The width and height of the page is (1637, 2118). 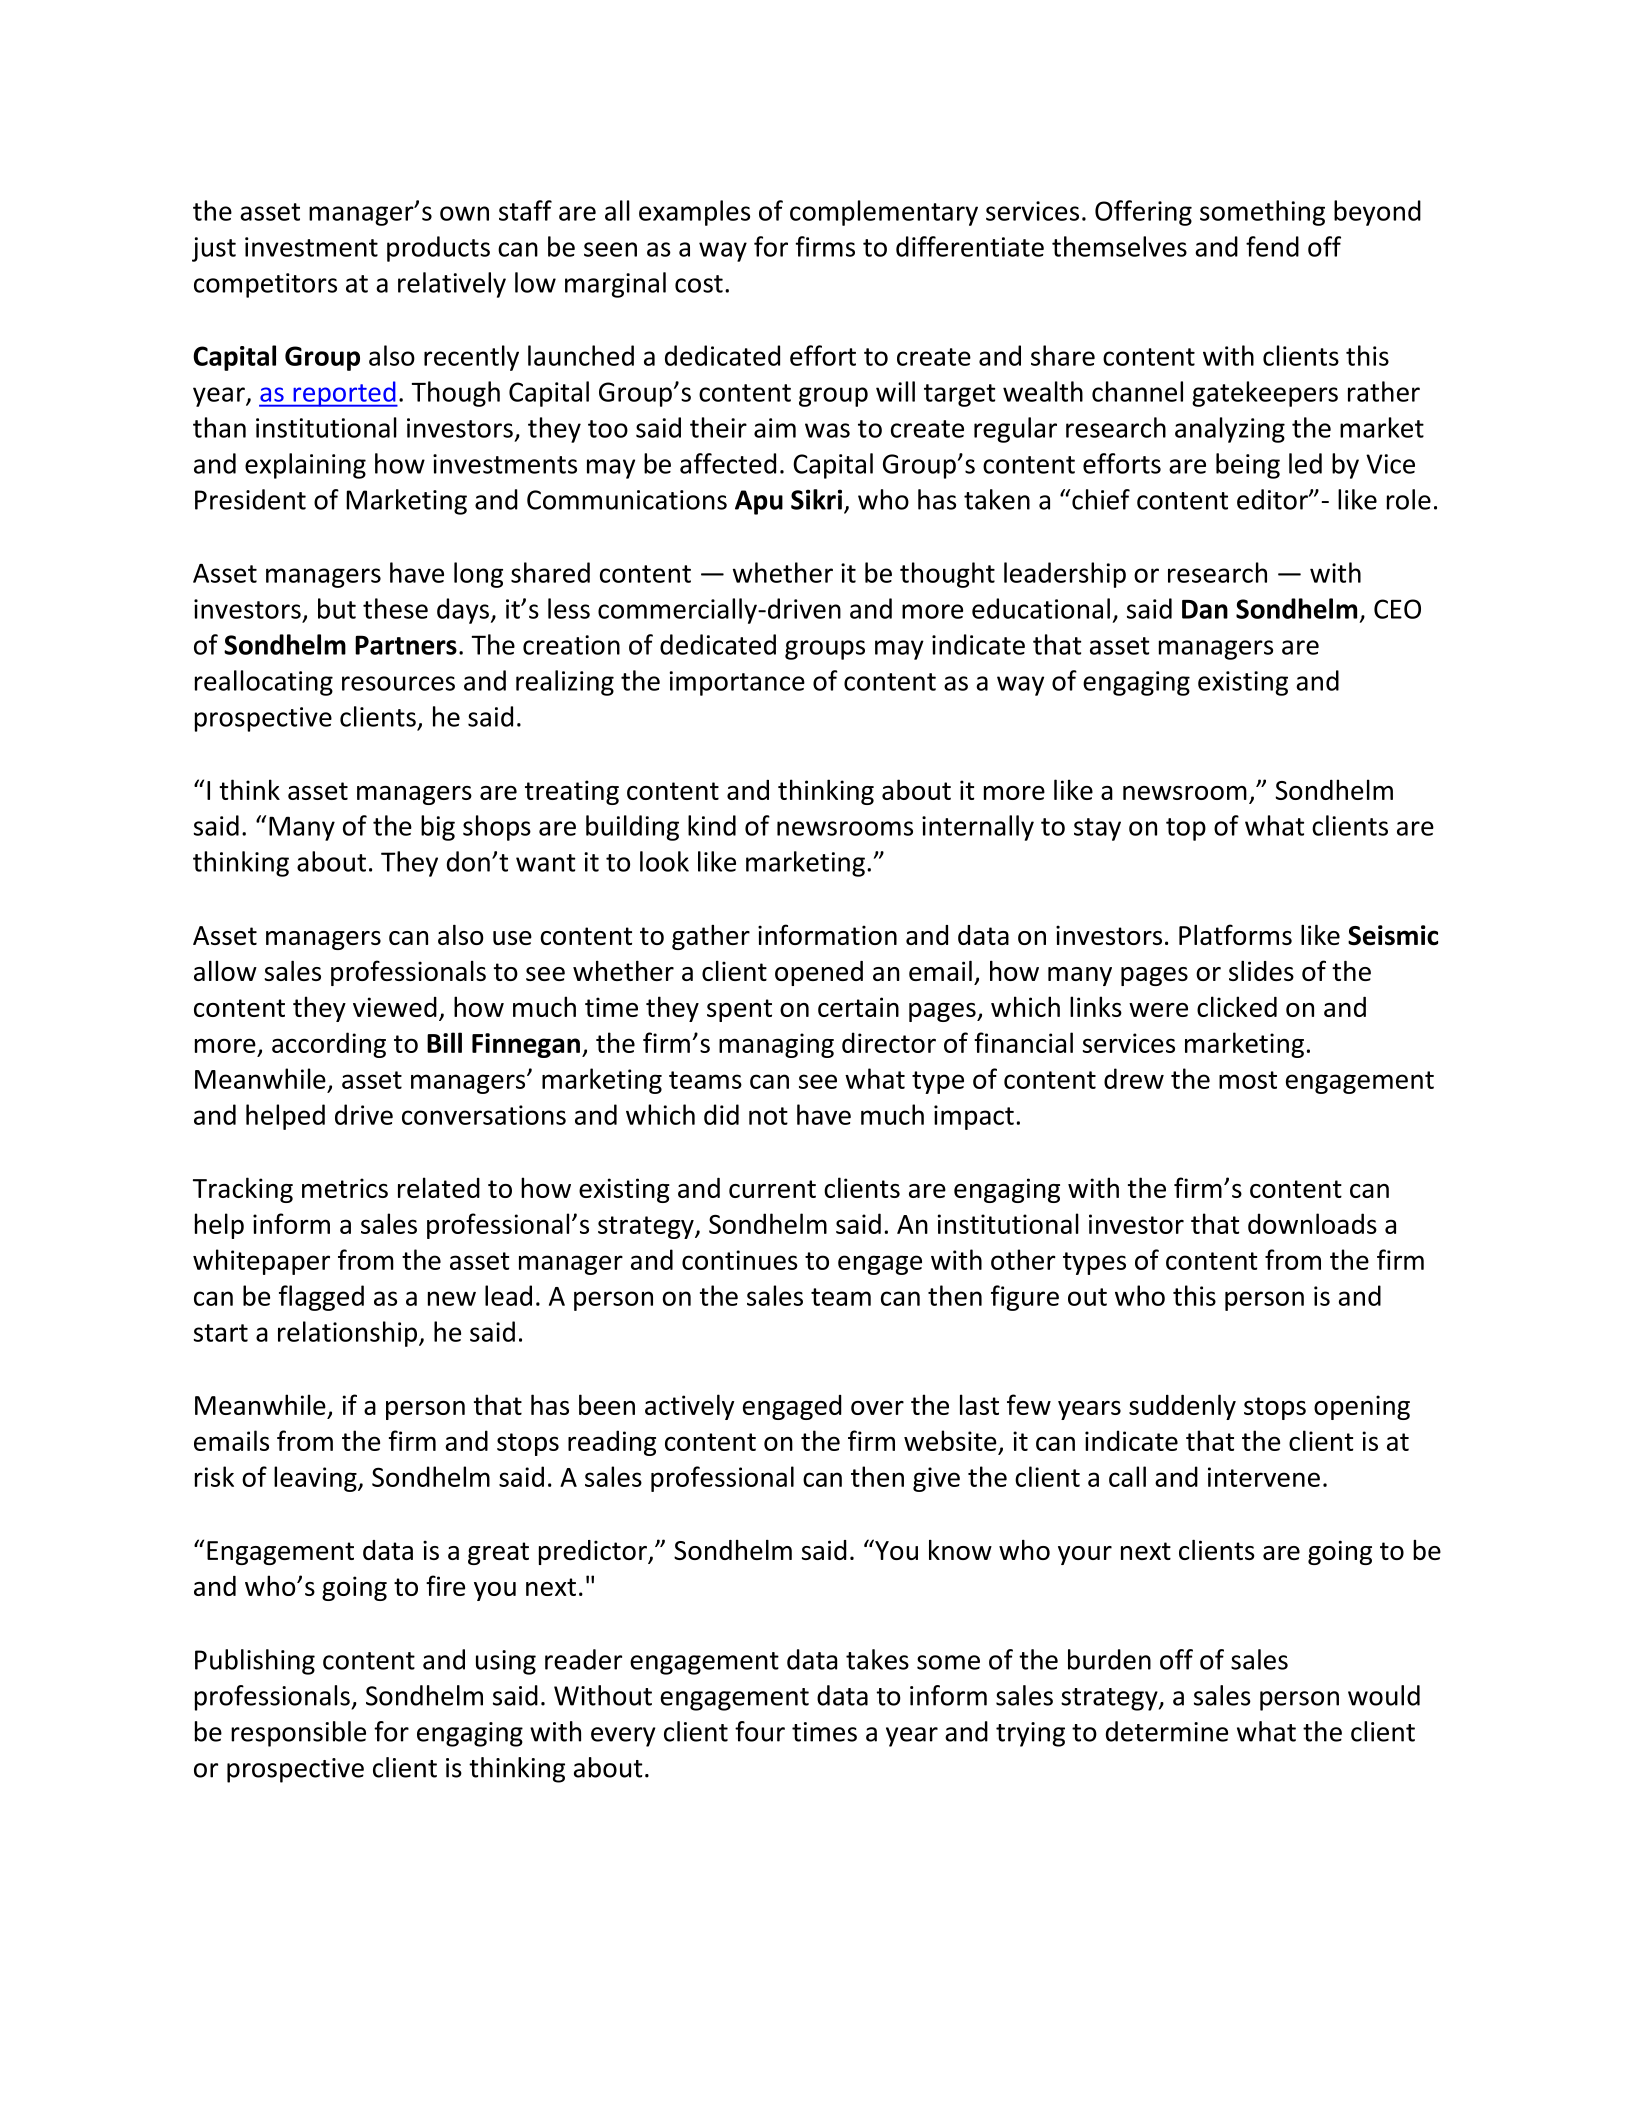 What do you see at coordinates (759, 502) in the page?
I see `Apu` at bounding box center [759, 502].
